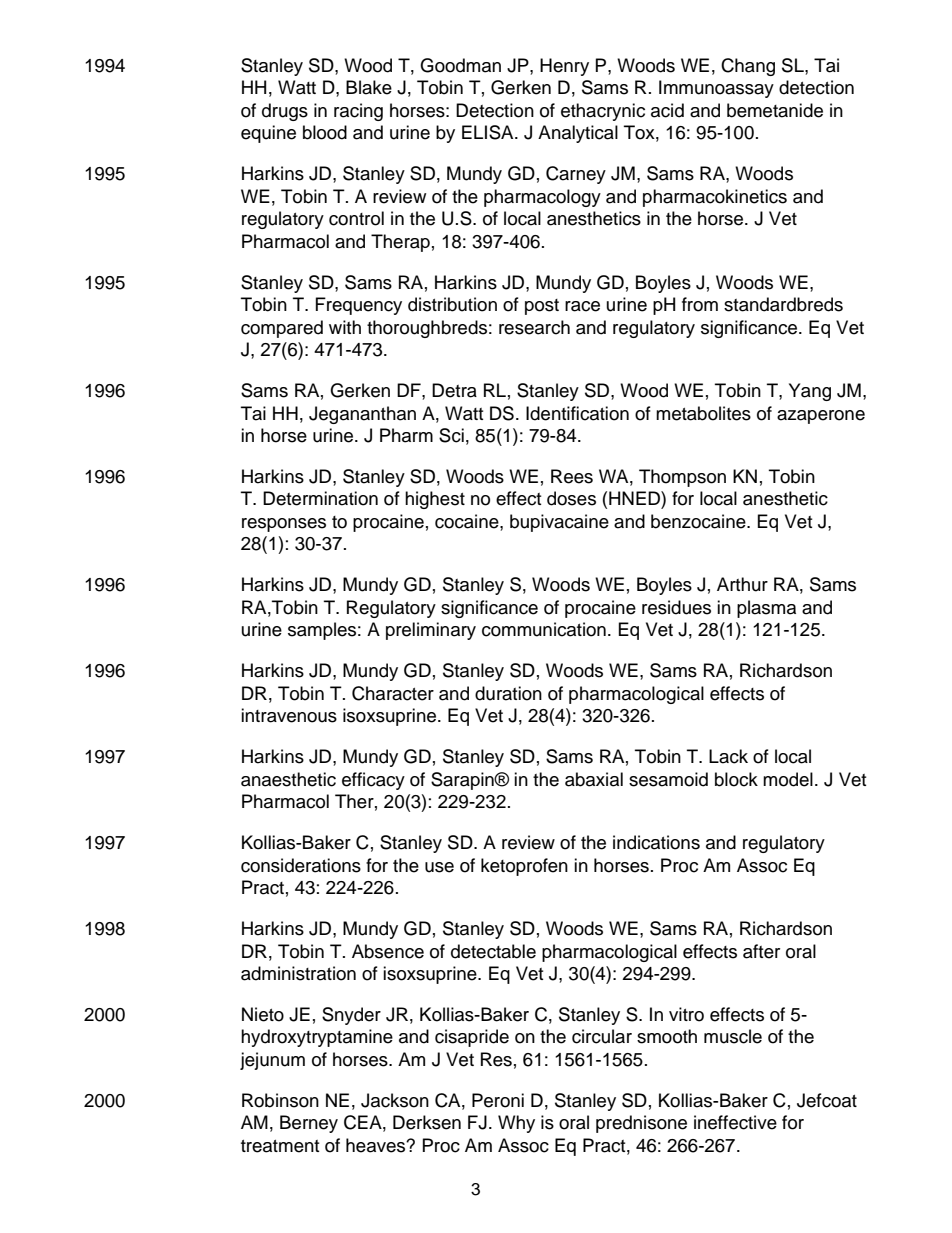 The width and height of the screenshot is (952, 1233). I want to click on Henry, so click(564, 67).
